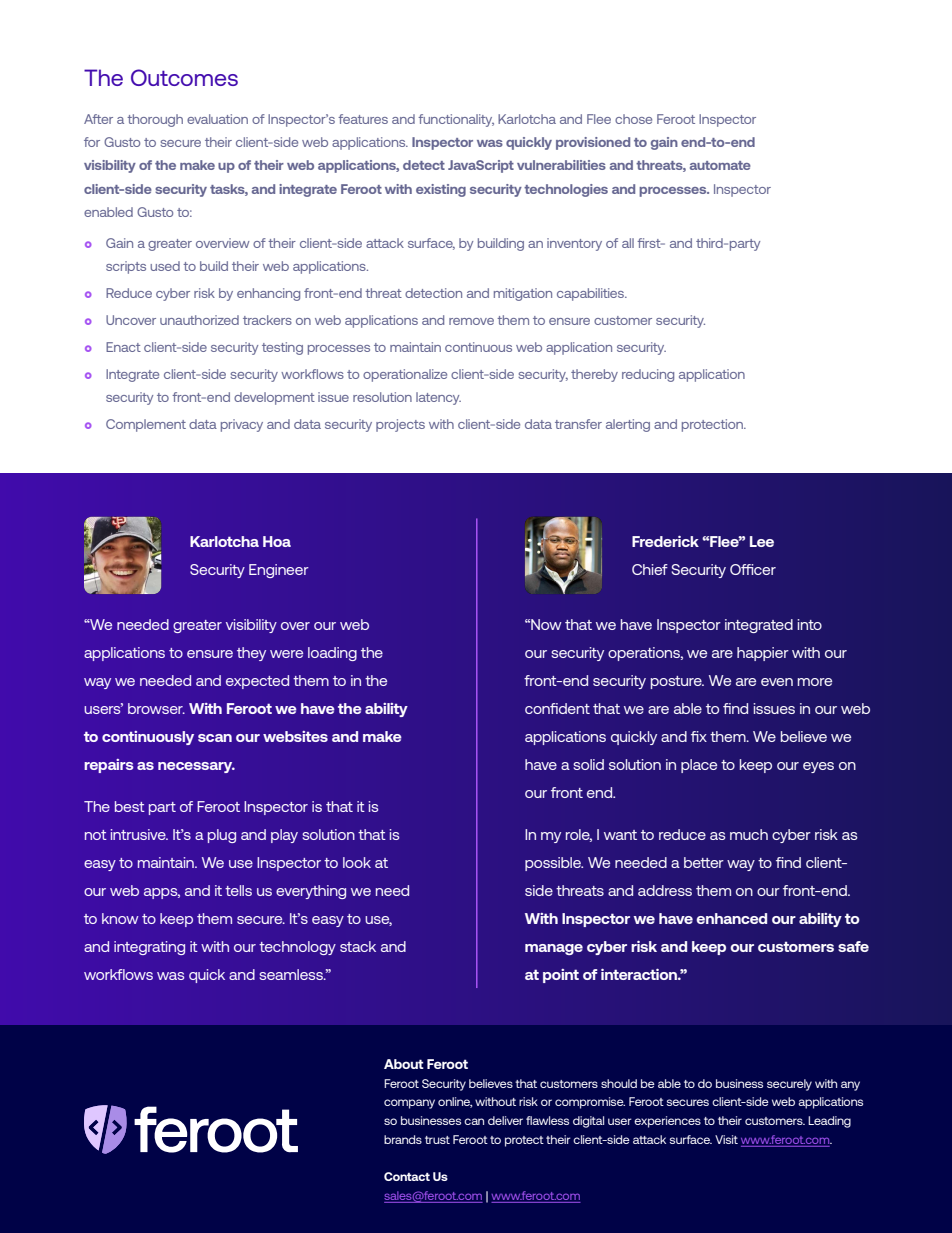  Describe the element at coordinates (456, 120) in the image. I see `functionality` at that location.
